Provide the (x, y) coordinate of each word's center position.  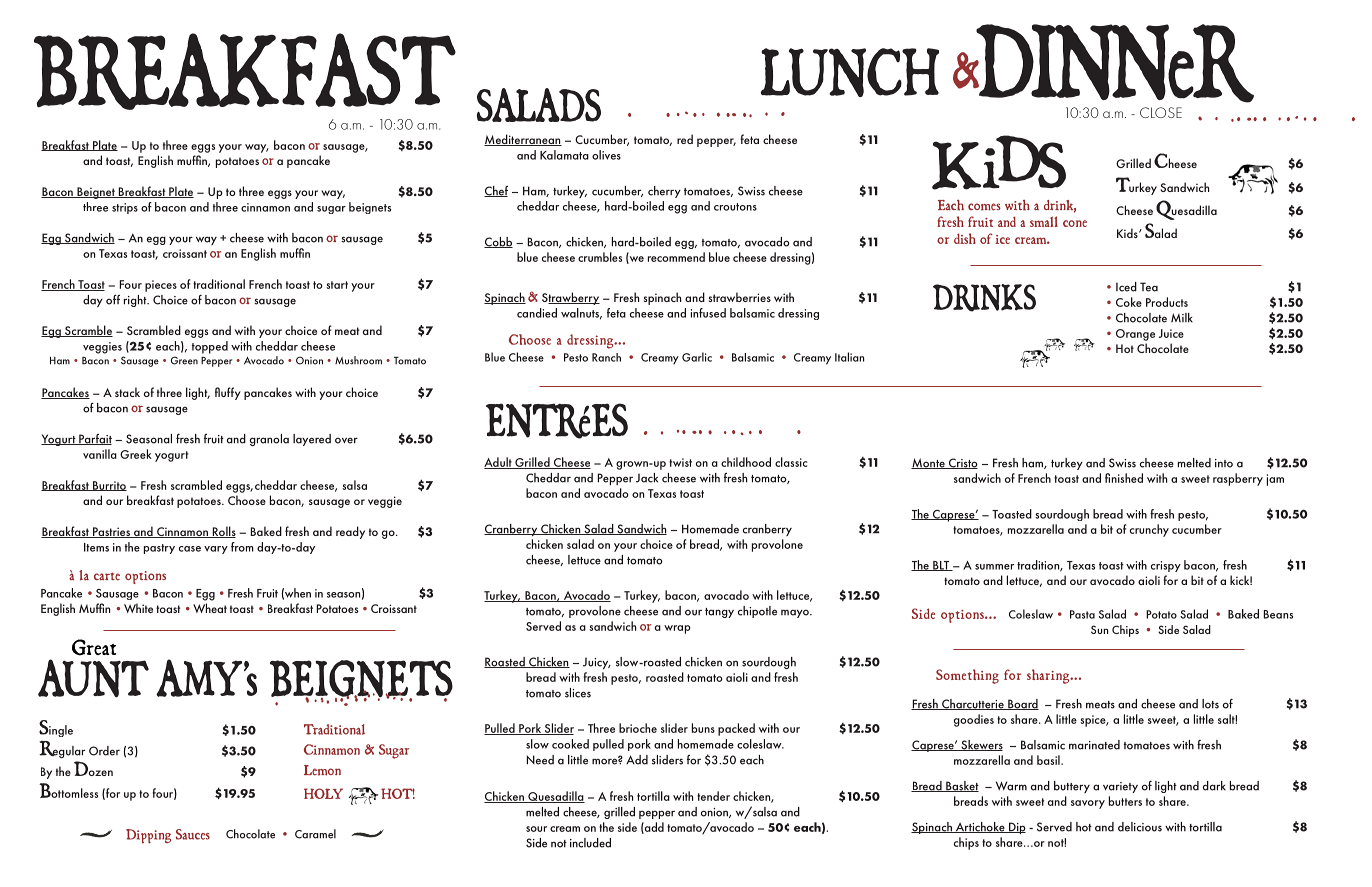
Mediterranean (523, 140)
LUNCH (850, 72)
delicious (1140, 827)
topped (210, 347)
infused (708, 313)
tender (713, 796)
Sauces (193, 834)
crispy (1166, 566)
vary (216, 550)
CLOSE (1161, 112)
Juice (1171, 333)
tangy (719, 613)
